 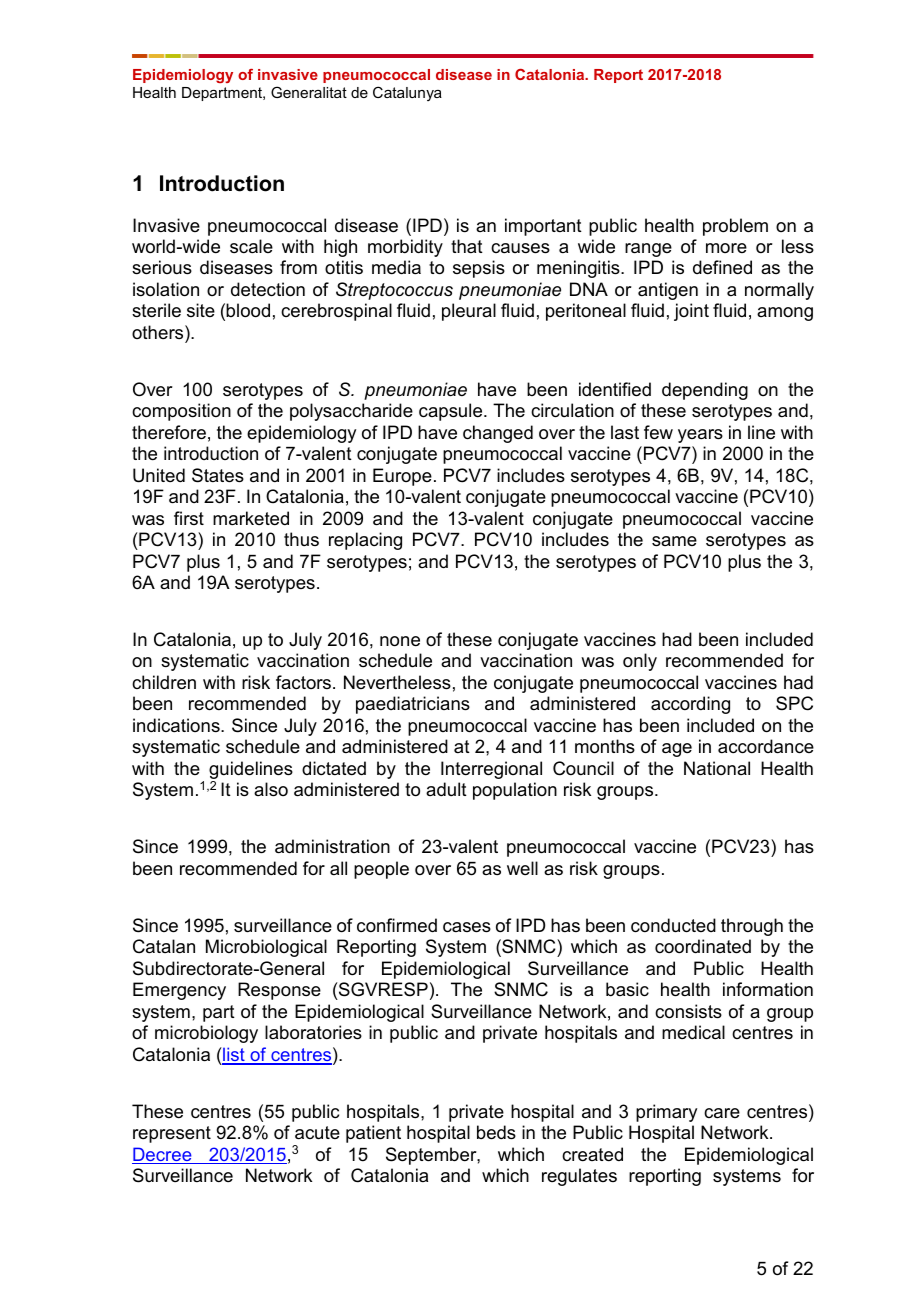 I want to click on represent, so click(x=172, y=1134).
